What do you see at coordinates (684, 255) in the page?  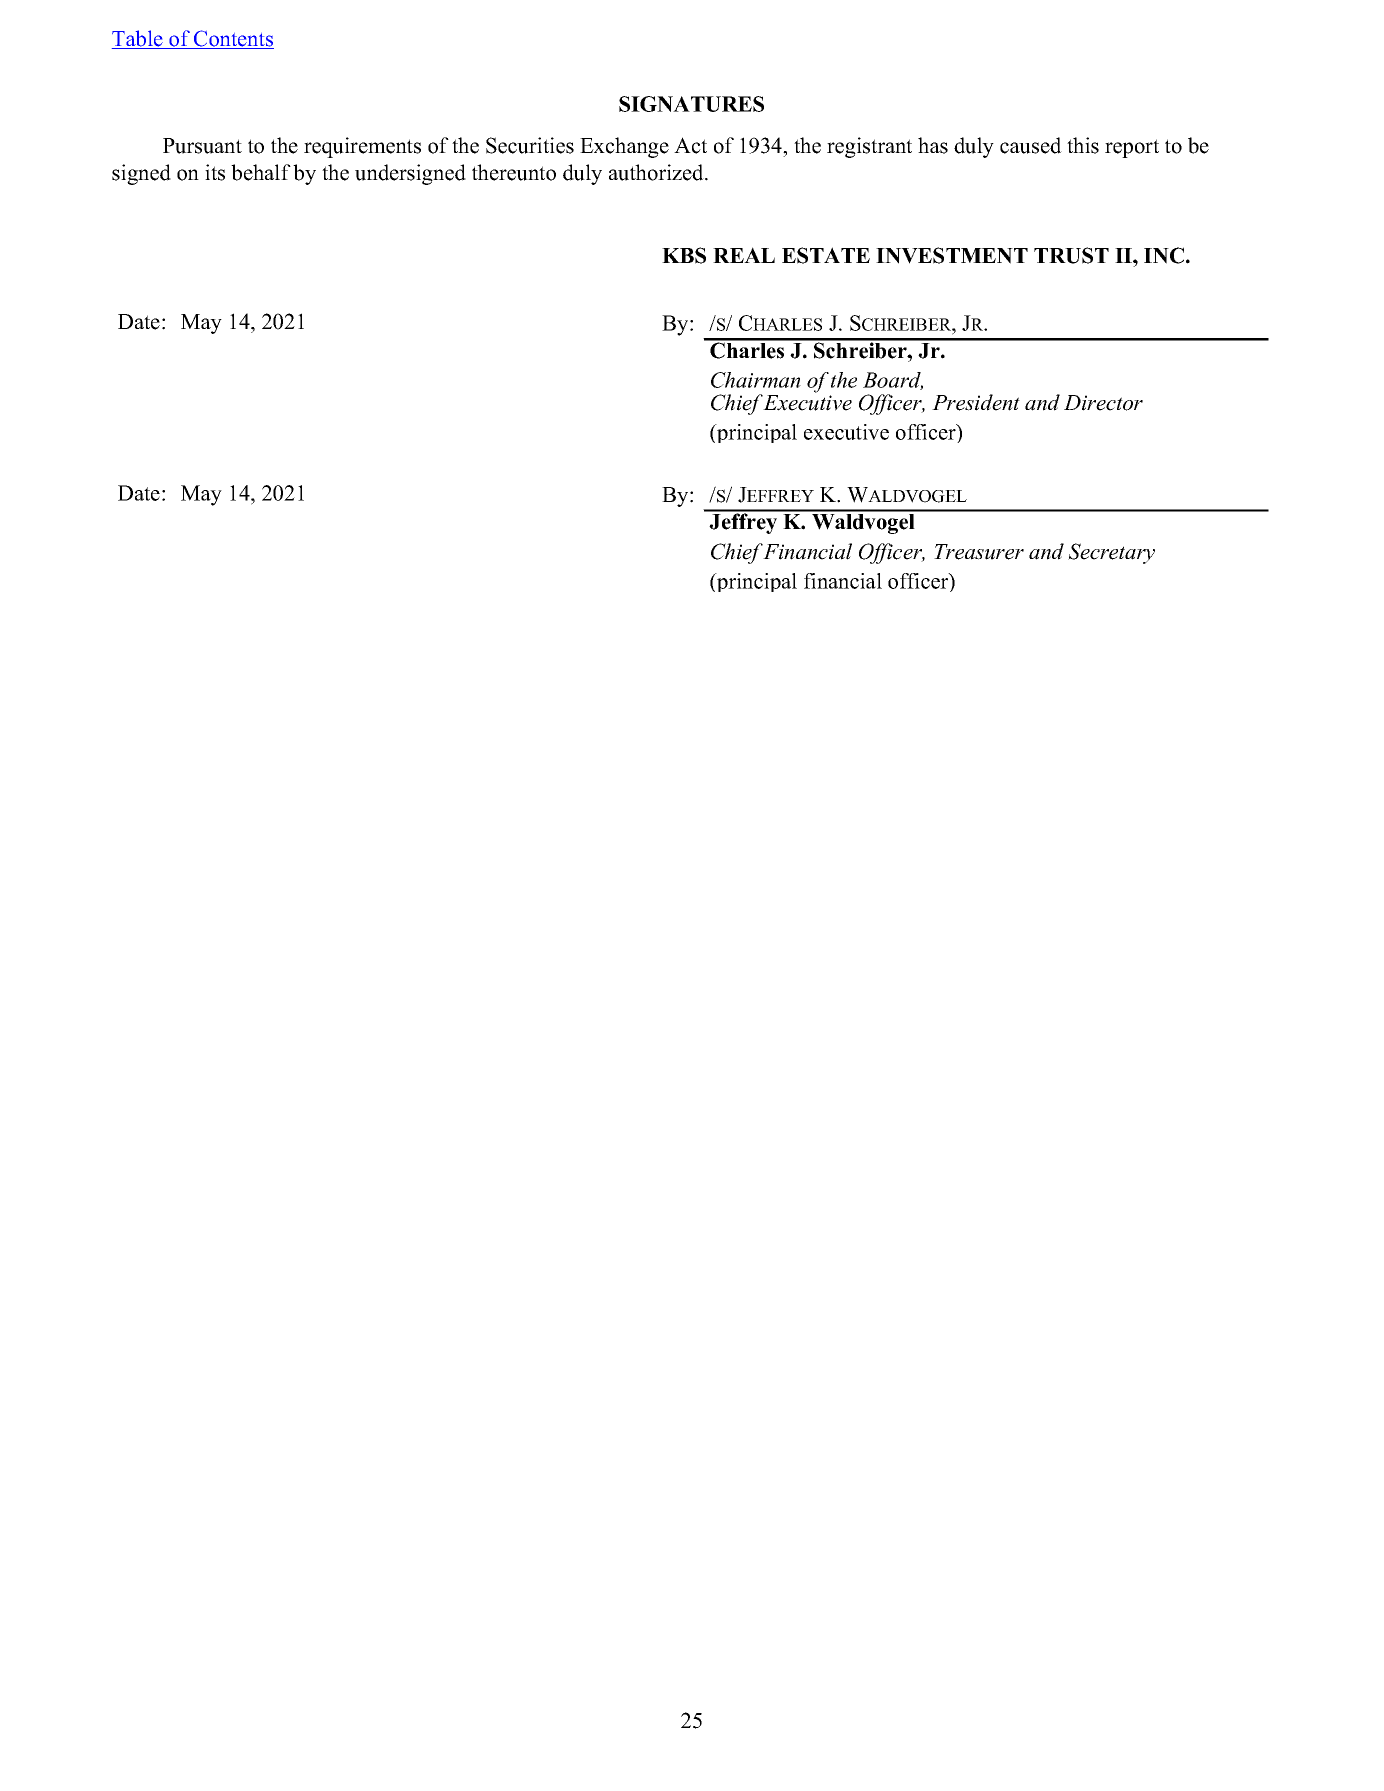 I see `KBS` at bounding box center [684, 255].
